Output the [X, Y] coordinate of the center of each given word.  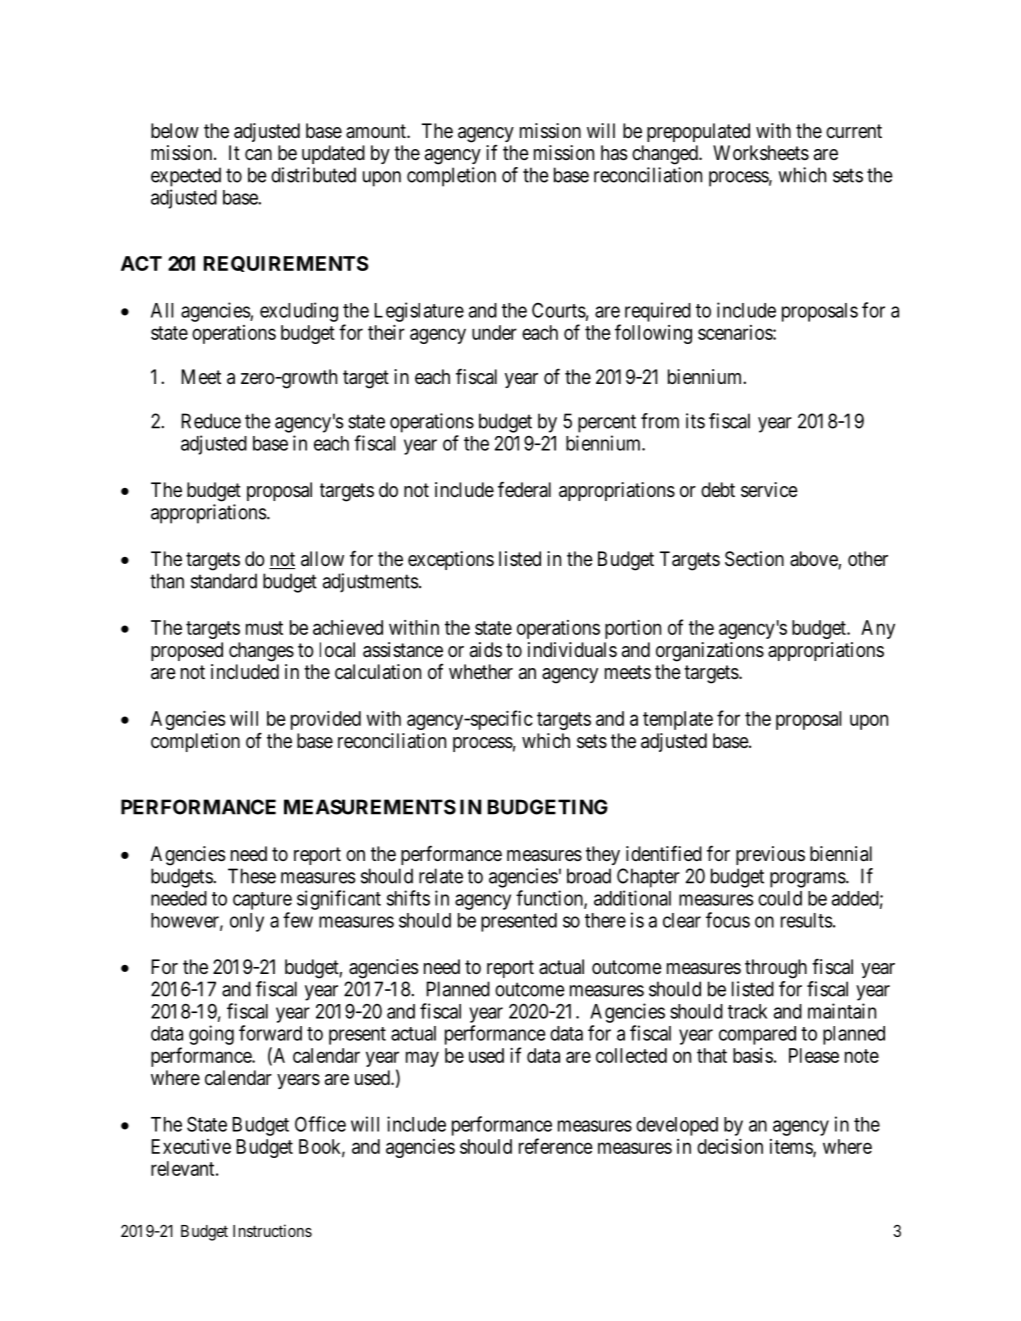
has [614, 153]
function [550, 899]
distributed [313, 175]
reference [556, 1146]
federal [524, 489]
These [252, 876]
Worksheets [761, 153]
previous [770, 855]
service [769, 490]
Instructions [272, 1230]
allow [322, 559]
